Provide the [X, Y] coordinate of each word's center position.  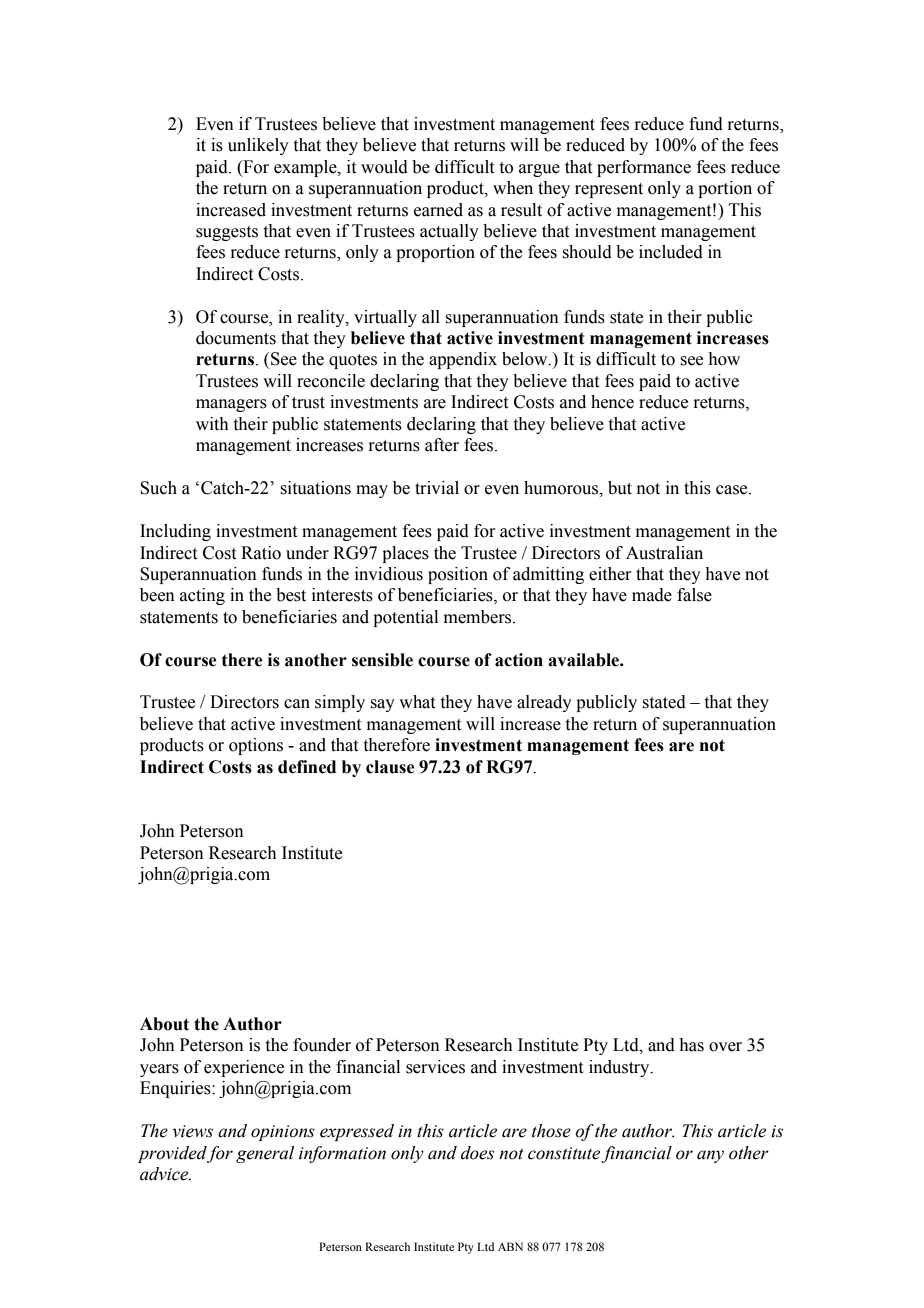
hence [612, 402]
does [477, 1153]
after [442, 445]
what [417, 702]
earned [438, 210]
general [265, 1154]
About [164, 1024]
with [212, 424]
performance [644, 168]
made [652, 595]
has [691, 1045]
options [256, 746]
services [435, 1067]
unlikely [258, 146]
